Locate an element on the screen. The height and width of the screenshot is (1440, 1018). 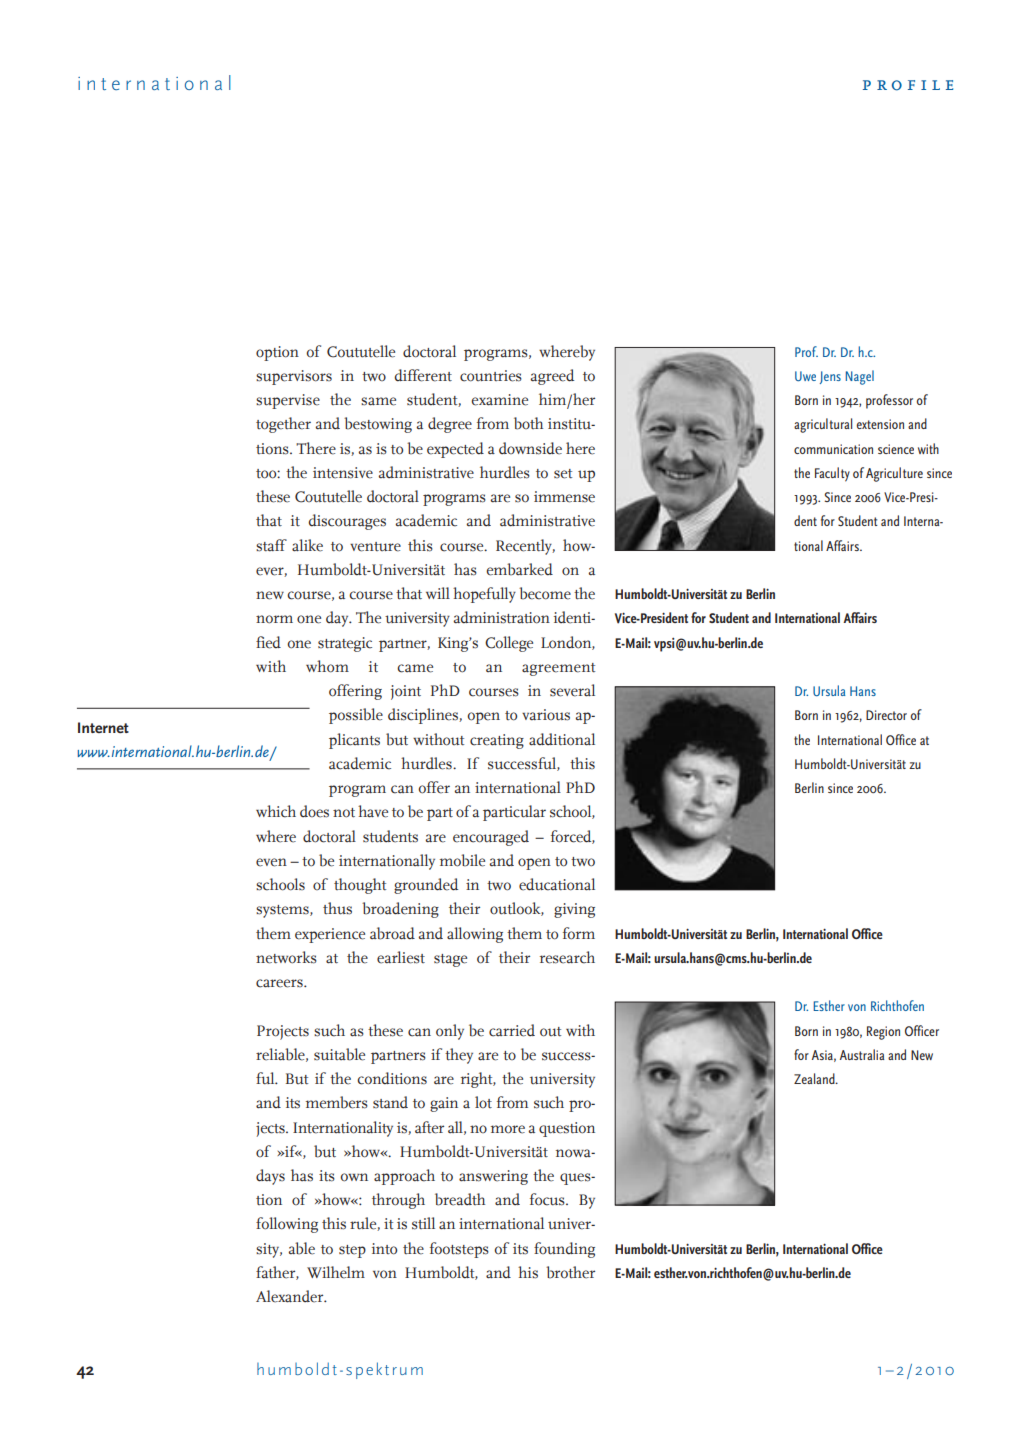
brother is located at coordinates (570, 1272).
